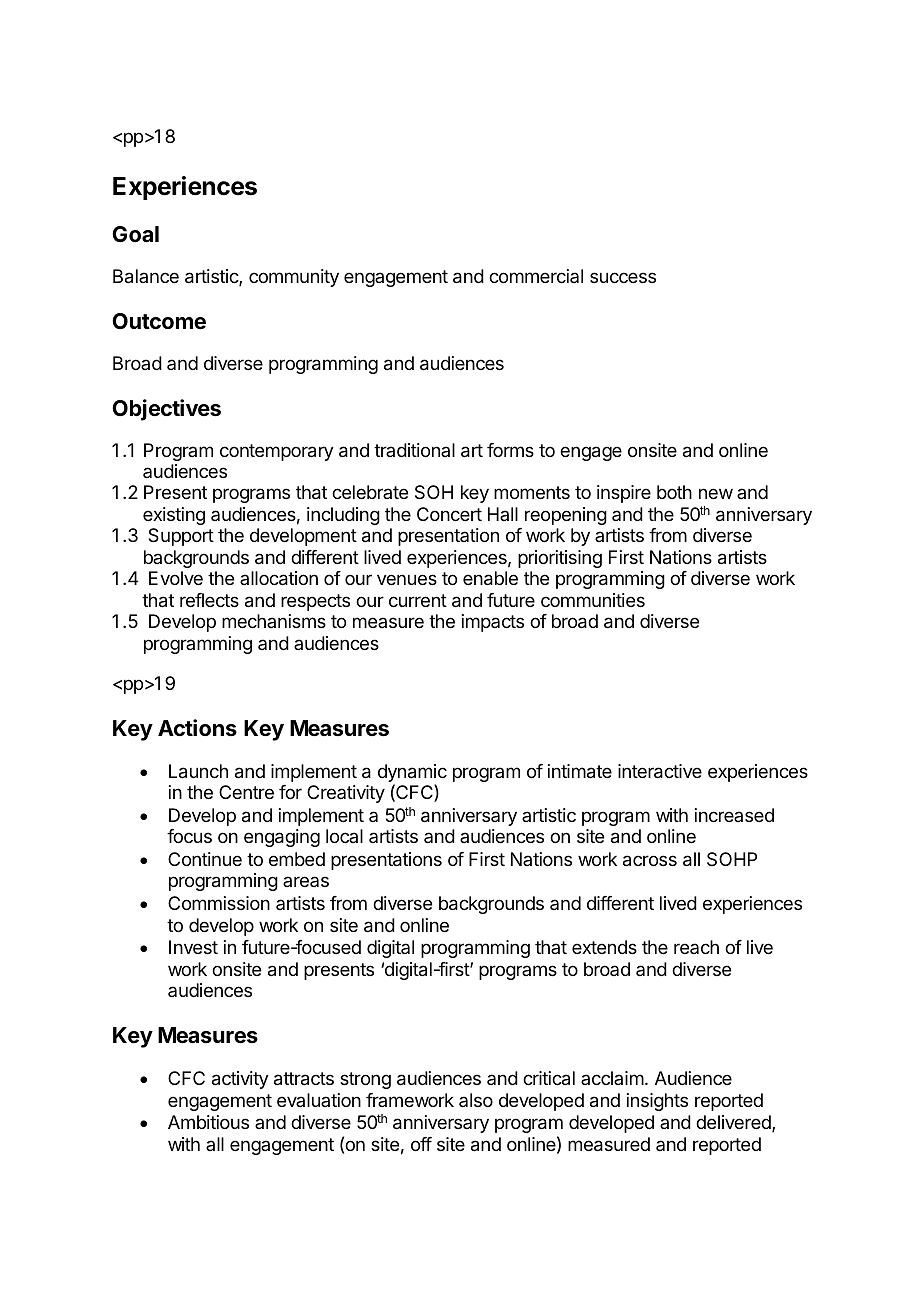 This image has height=1308, width=924. Describe the element at coordinates (623, 277) in the image. I see `success` at that location.
